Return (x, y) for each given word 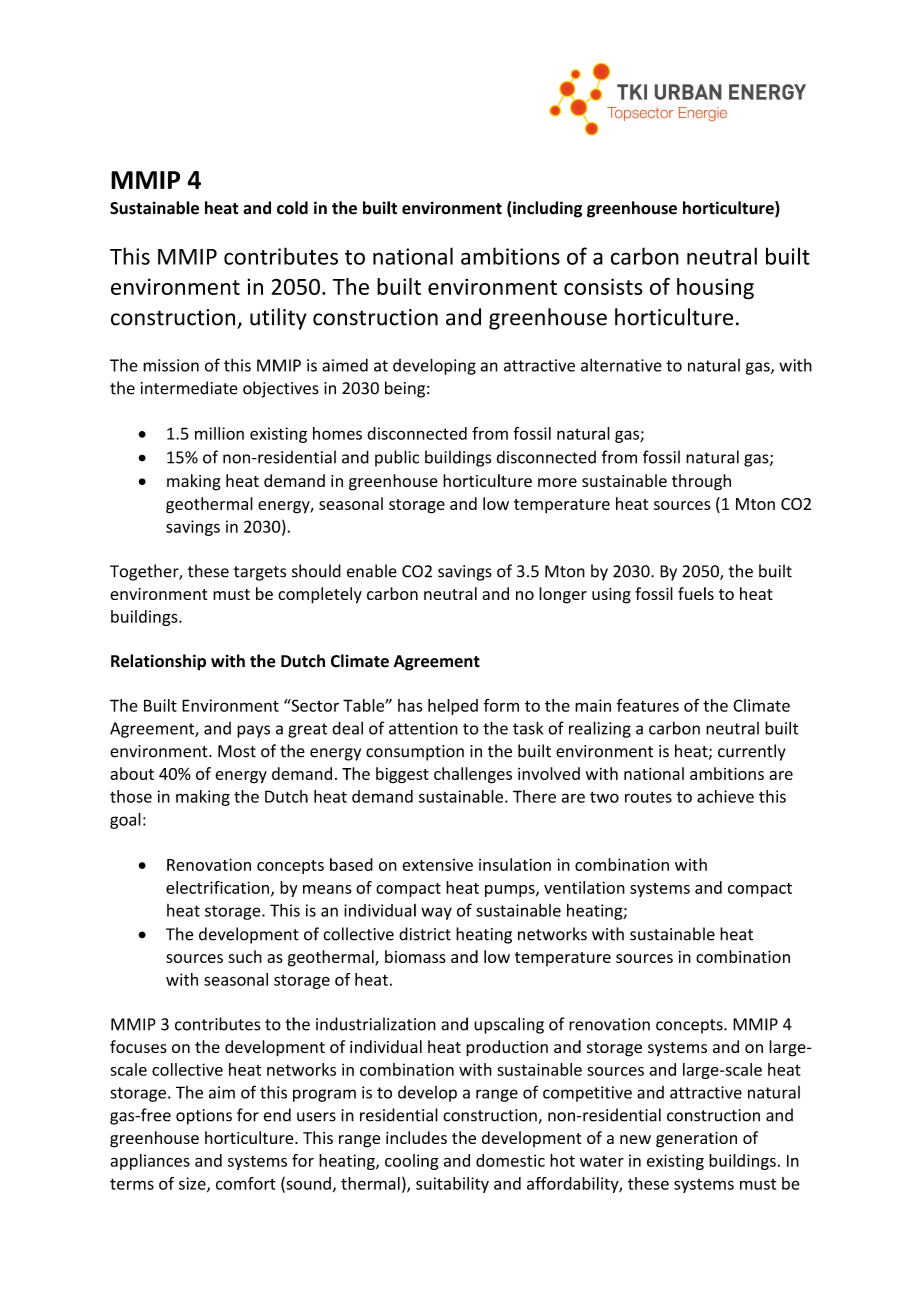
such (245, 956)
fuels (696, 593)
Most (237, 751)
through (701, 482)
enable (372, 571)
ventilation (584, 887)
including (547, 209)
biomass (415, 956)
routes (648, 797)
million (219, 433)
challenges (473, 775)
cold (292, 208)
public (397, 458)
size (193, 1184)
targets (260, 573)
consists (603, 286)
